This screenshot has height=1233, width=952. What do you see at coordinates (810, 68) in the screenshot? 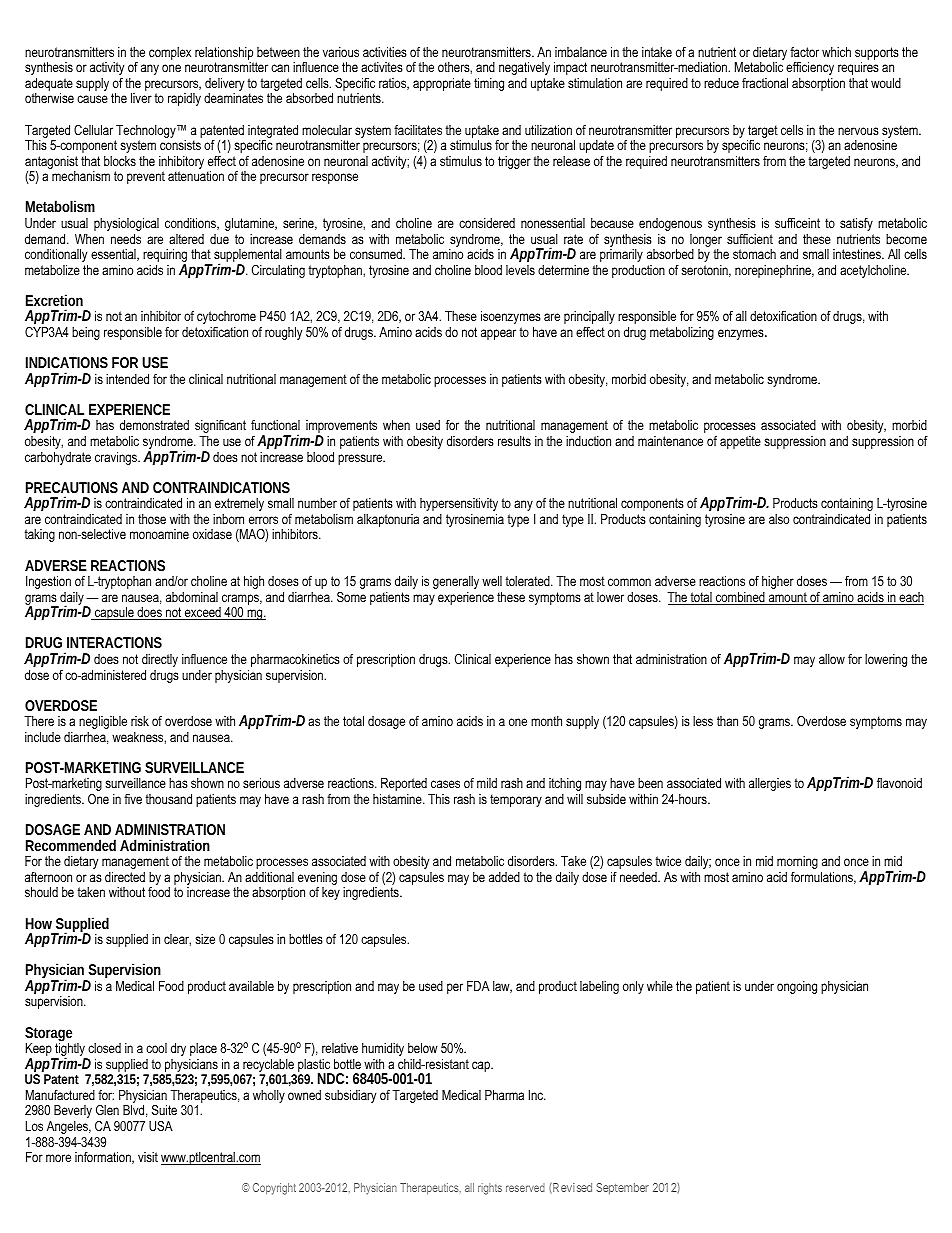
I see `efficiency` at bounding box center [810, 68].
